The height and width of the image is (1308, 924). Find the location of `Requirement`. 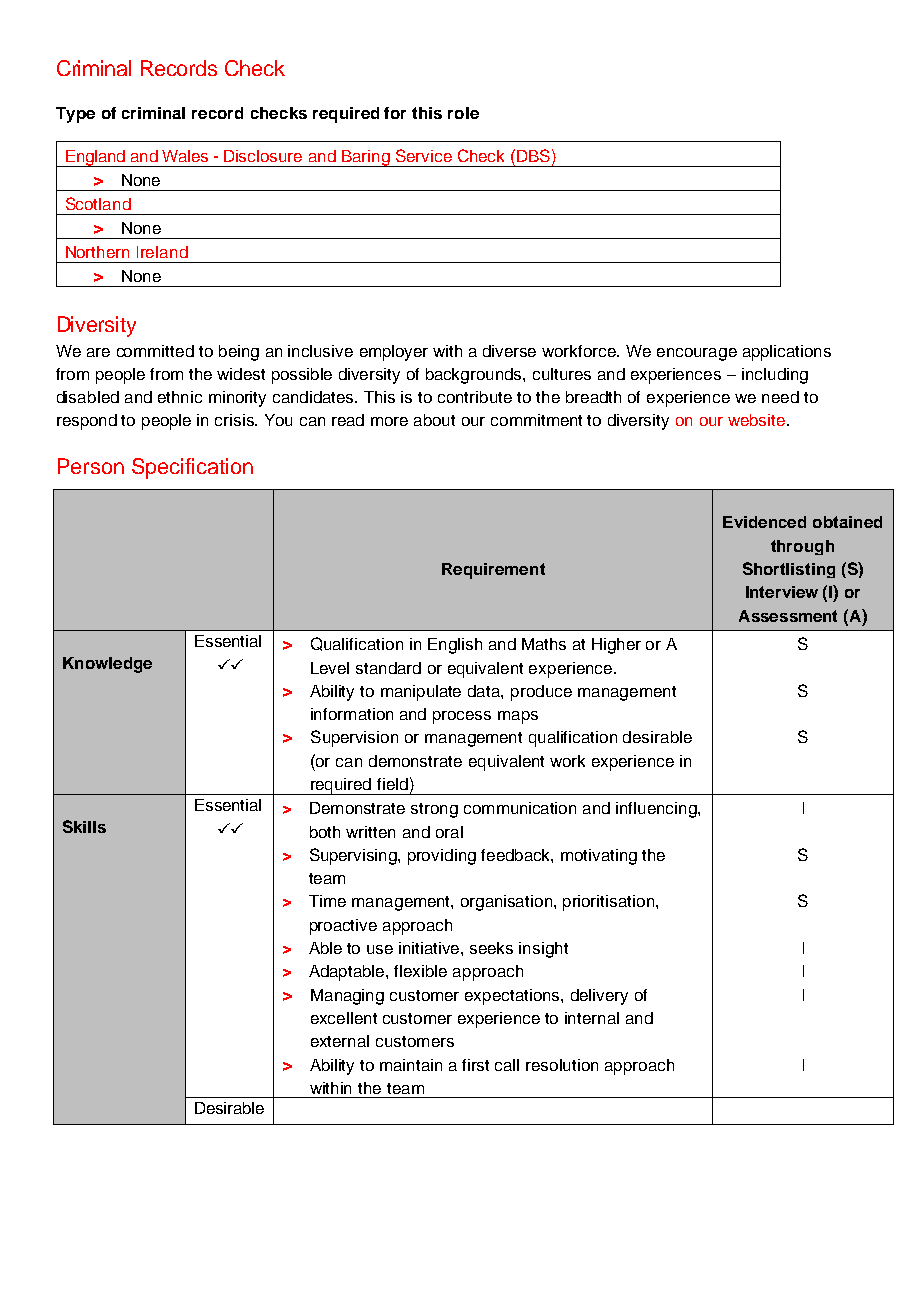

Requirement is located at coordinates (493, 571).
